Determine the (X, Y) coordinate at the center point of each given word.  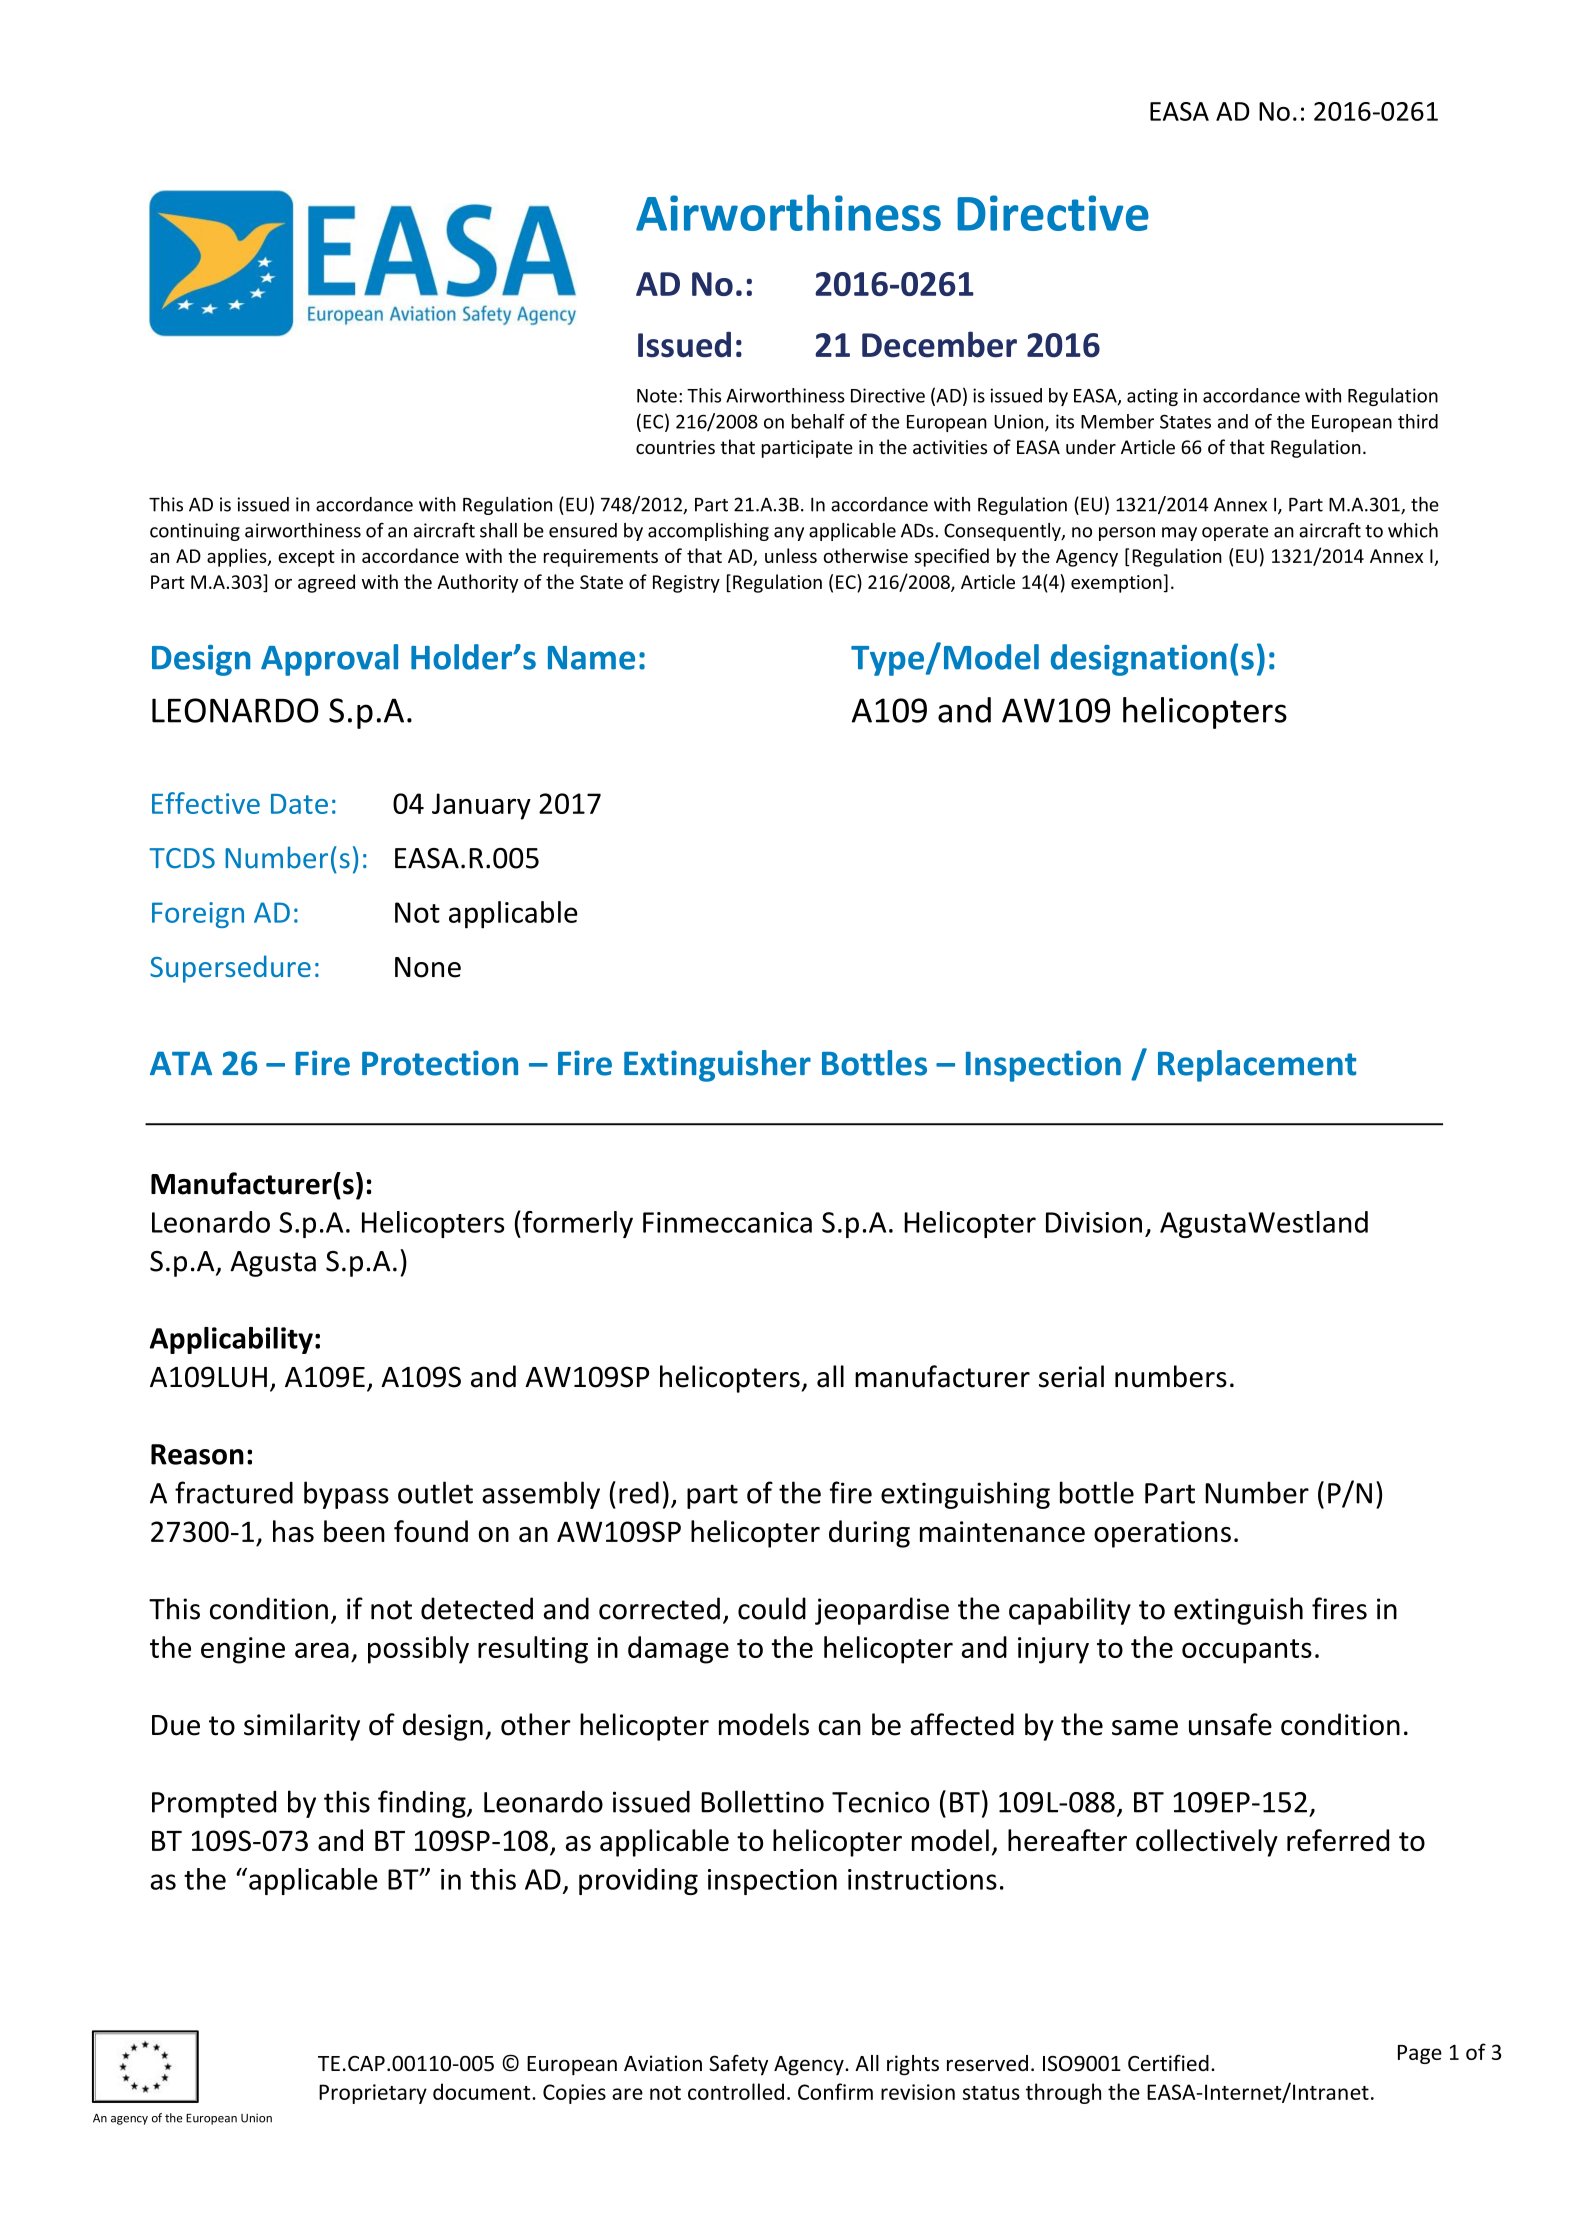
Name (591, 658)
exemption (1116, 584)
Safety (738, 2064)
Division (1094, 1222)
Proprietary (373, 2094)
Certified (1168, 2063)
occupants (1247, 1651)
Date (299, 804)
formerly (578, 1224)
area (322, 1650)
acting (1152, 397)
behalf (818, 421)
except (306, 558)
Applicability (231, 1340)
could (772, 1608)
